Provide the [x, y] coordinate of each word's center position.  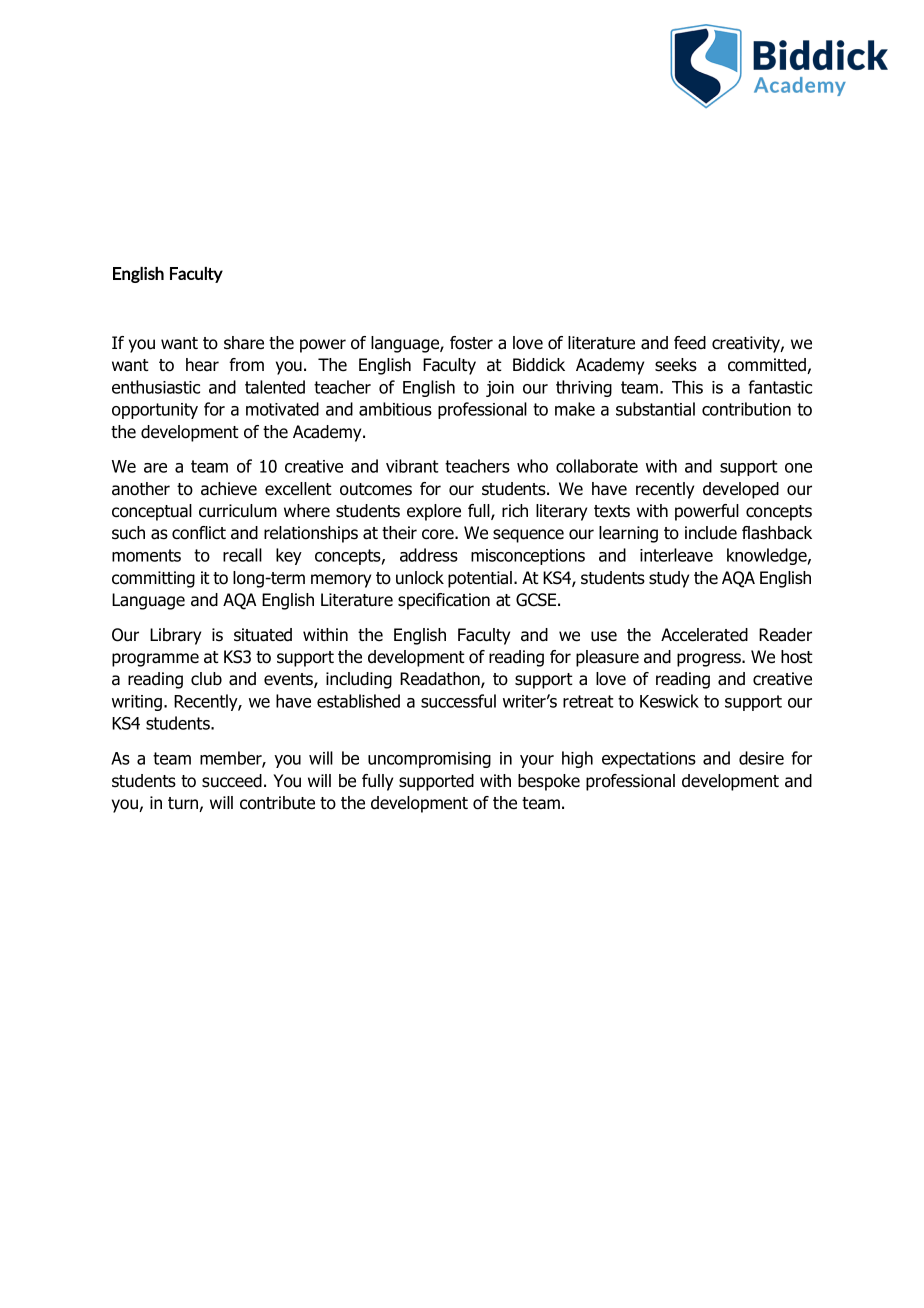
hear [202, 365]
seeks [676, 365]
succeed [232, 781]
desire [761, 758]
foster [471, 343]
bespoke [549, 782]
